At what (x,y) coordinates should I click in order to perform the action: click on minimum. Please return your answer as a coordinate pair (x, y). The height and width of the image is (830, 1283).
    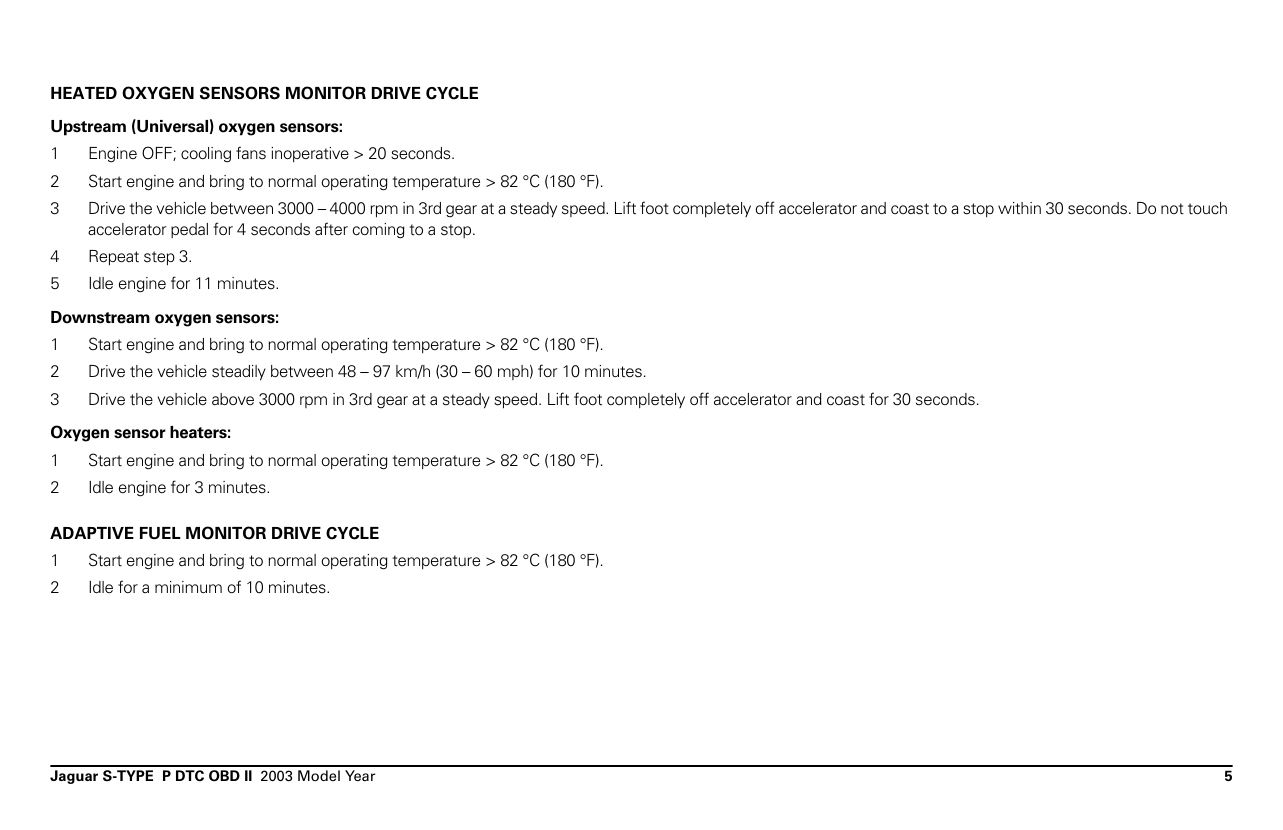
    Looking at the image, I should click on (188, 587).
